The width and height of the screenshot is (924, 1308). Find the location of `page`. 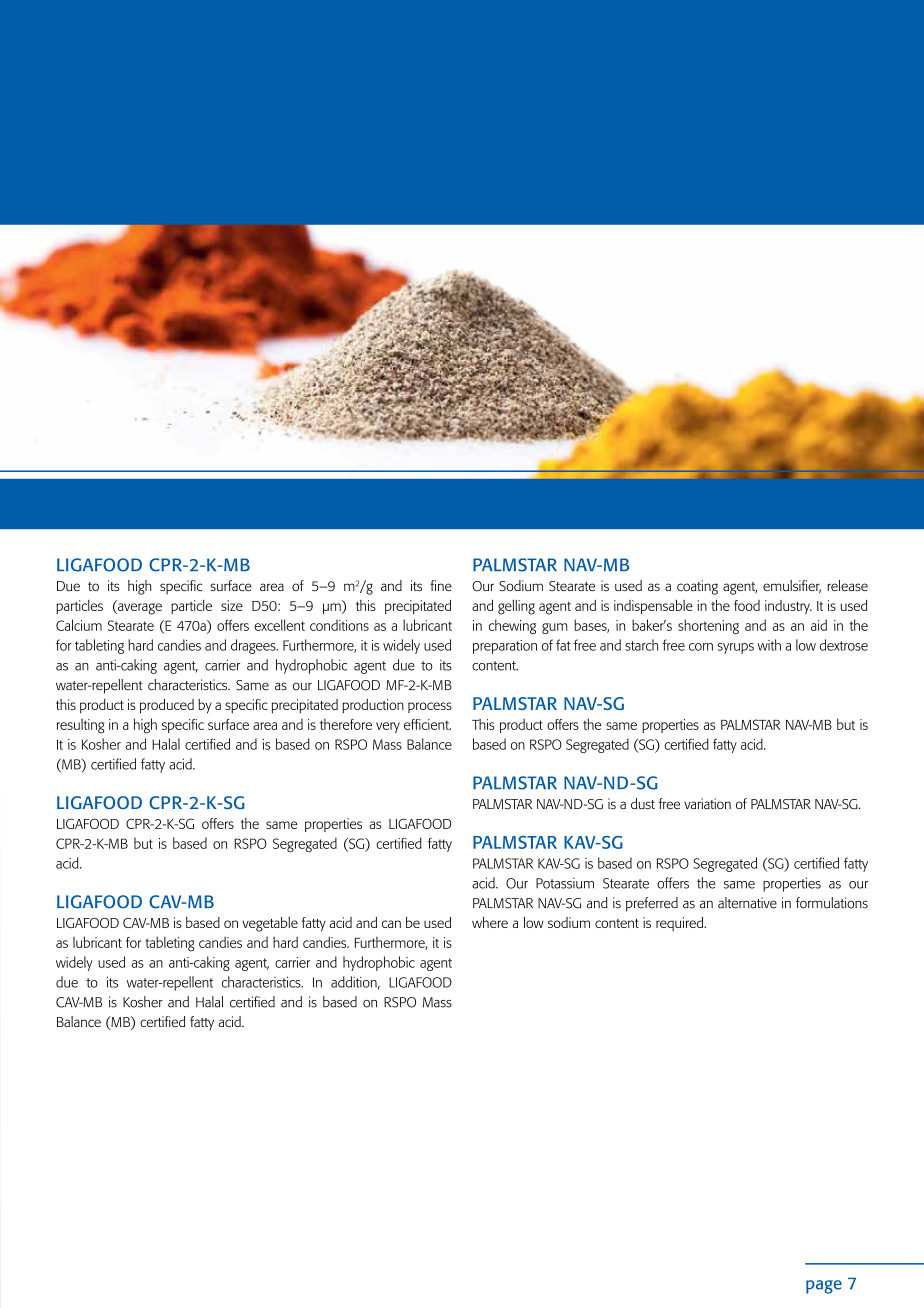

page is located at coordinates (824, 1287).
